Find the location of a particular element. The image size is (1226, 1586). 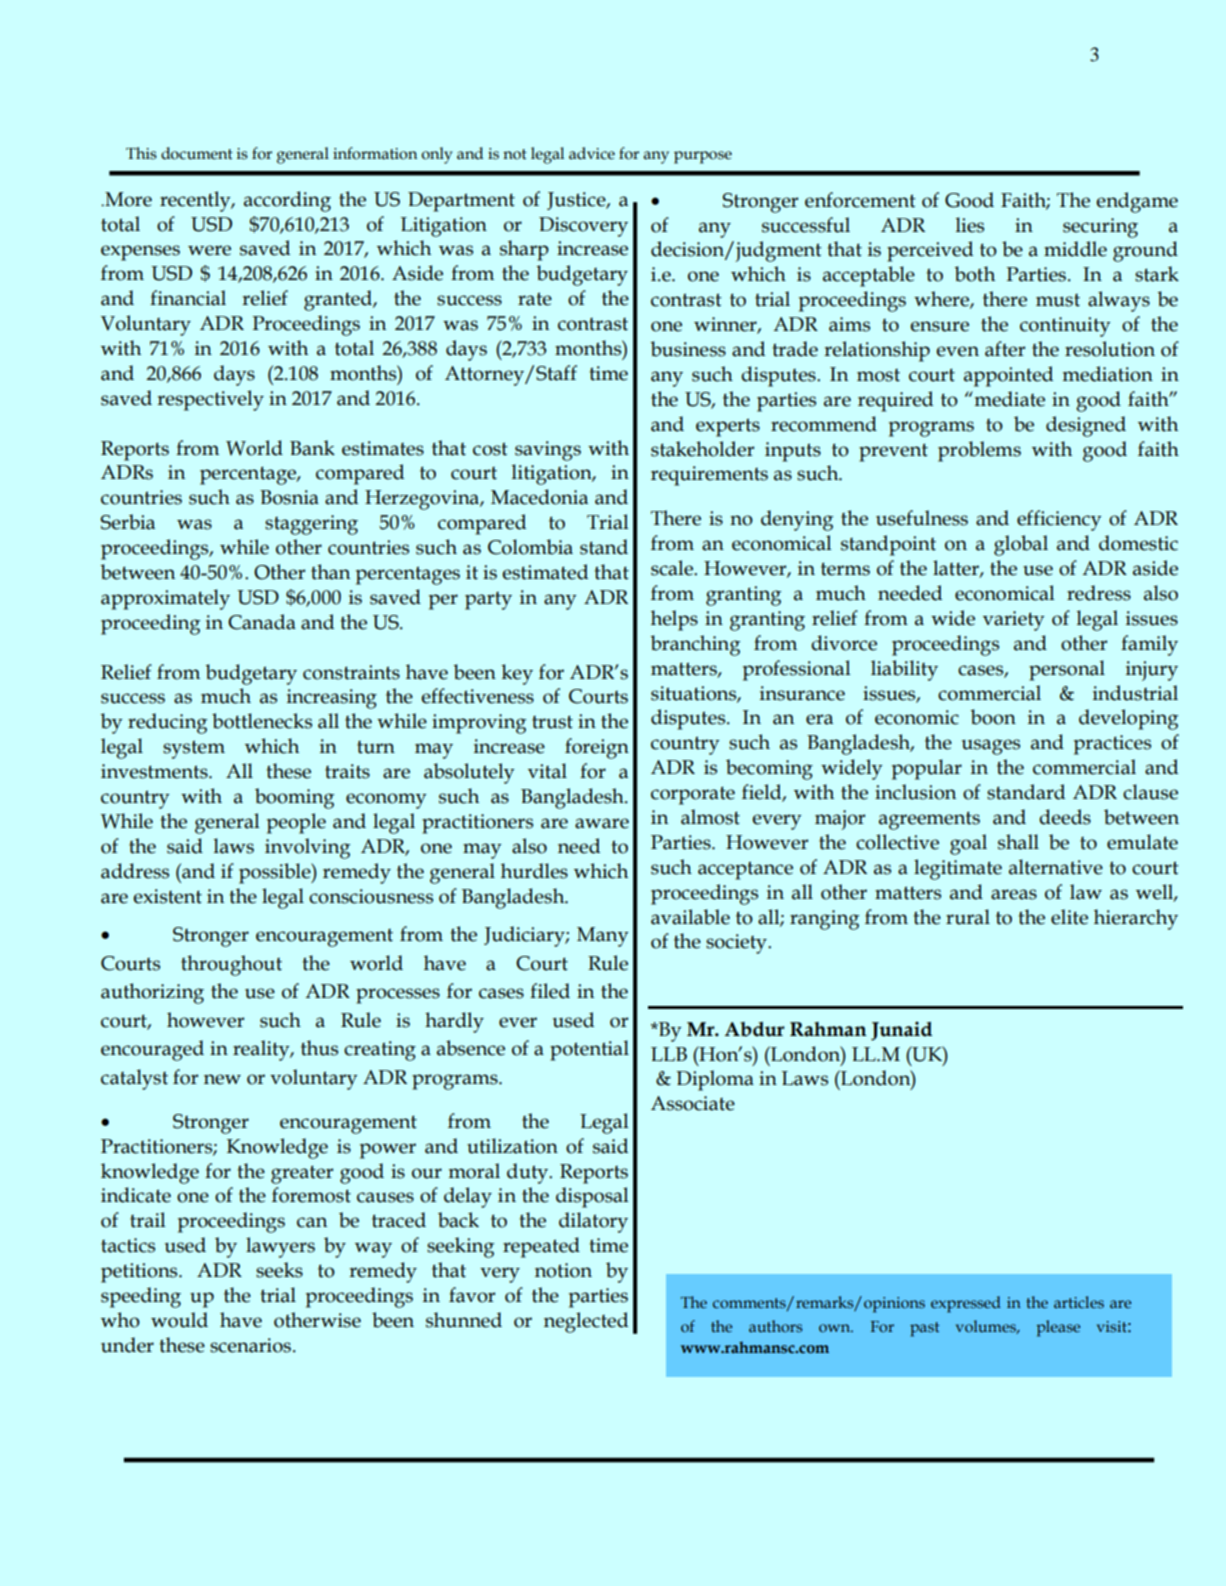

foreign is located at coordinates (597, 748).
